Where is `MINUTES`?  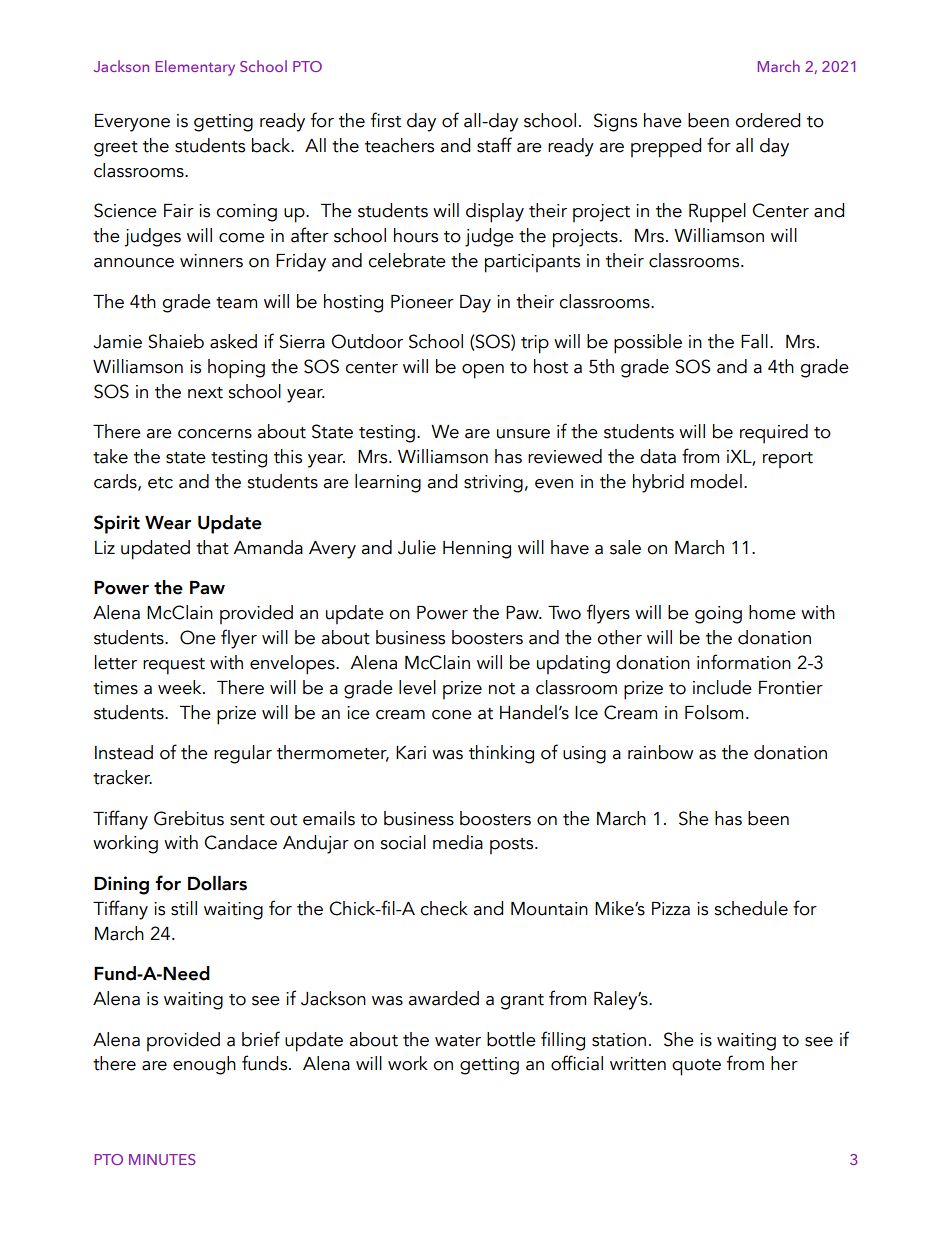
MINUTES is located at coordinates (162, 1159).
